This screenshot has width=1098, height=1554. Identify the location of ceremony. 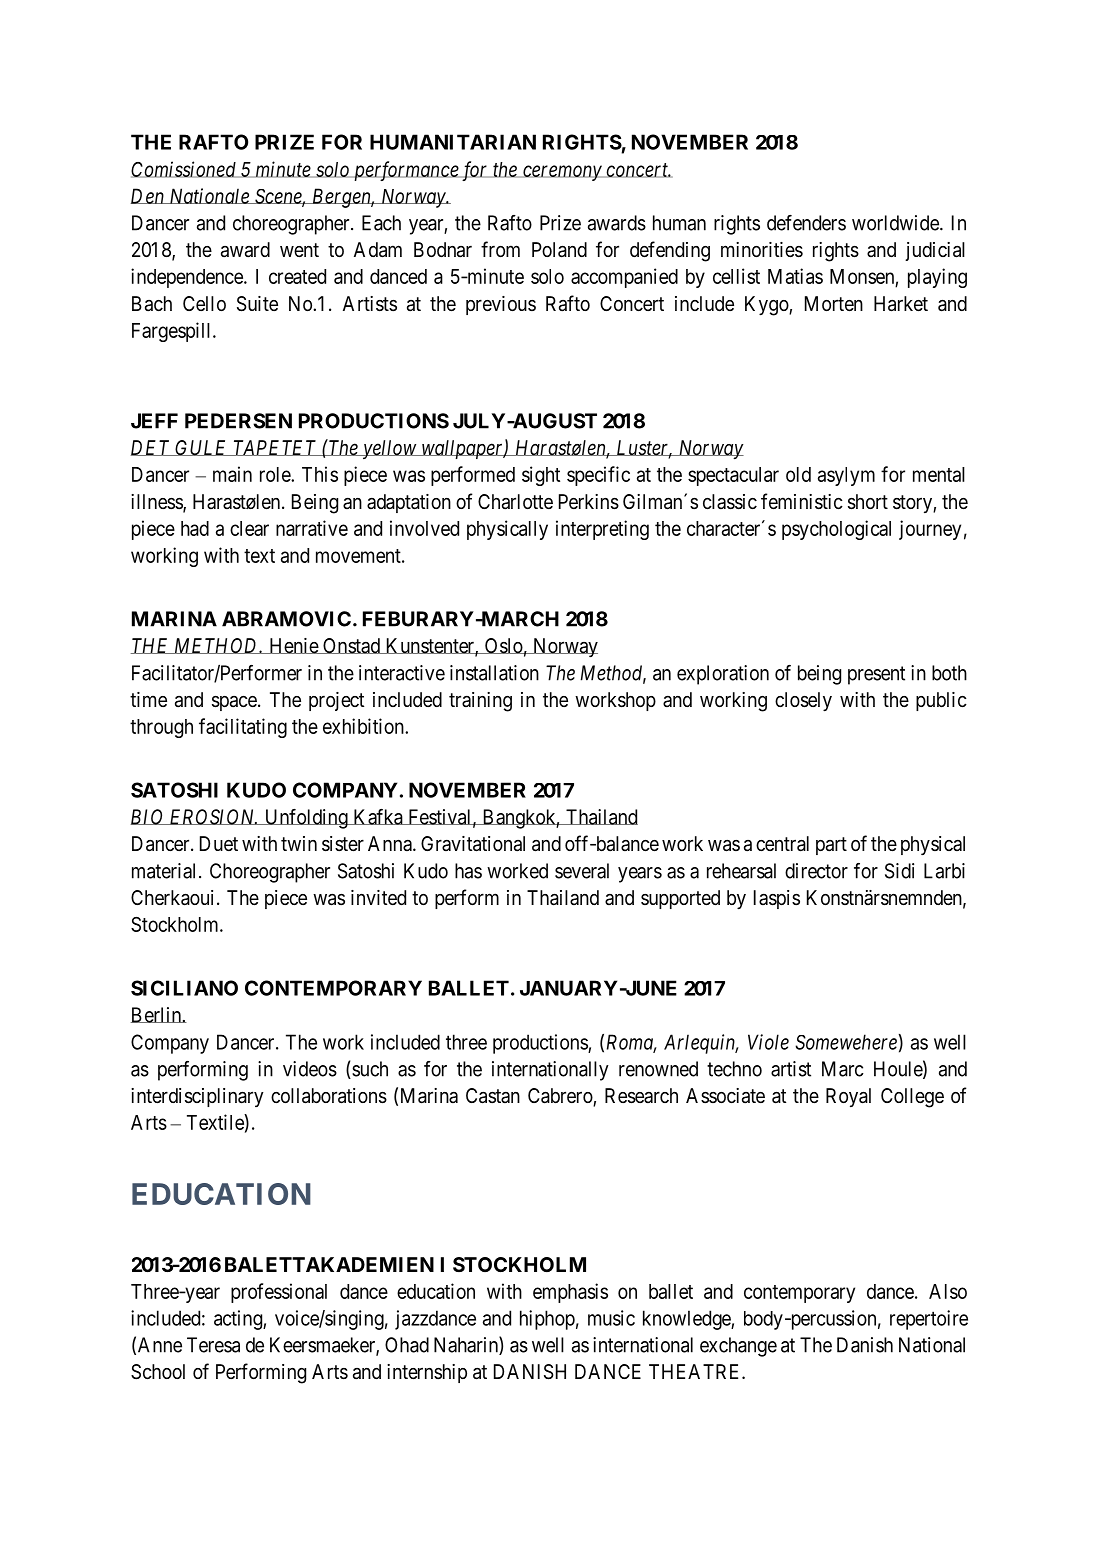
(562, 173).
